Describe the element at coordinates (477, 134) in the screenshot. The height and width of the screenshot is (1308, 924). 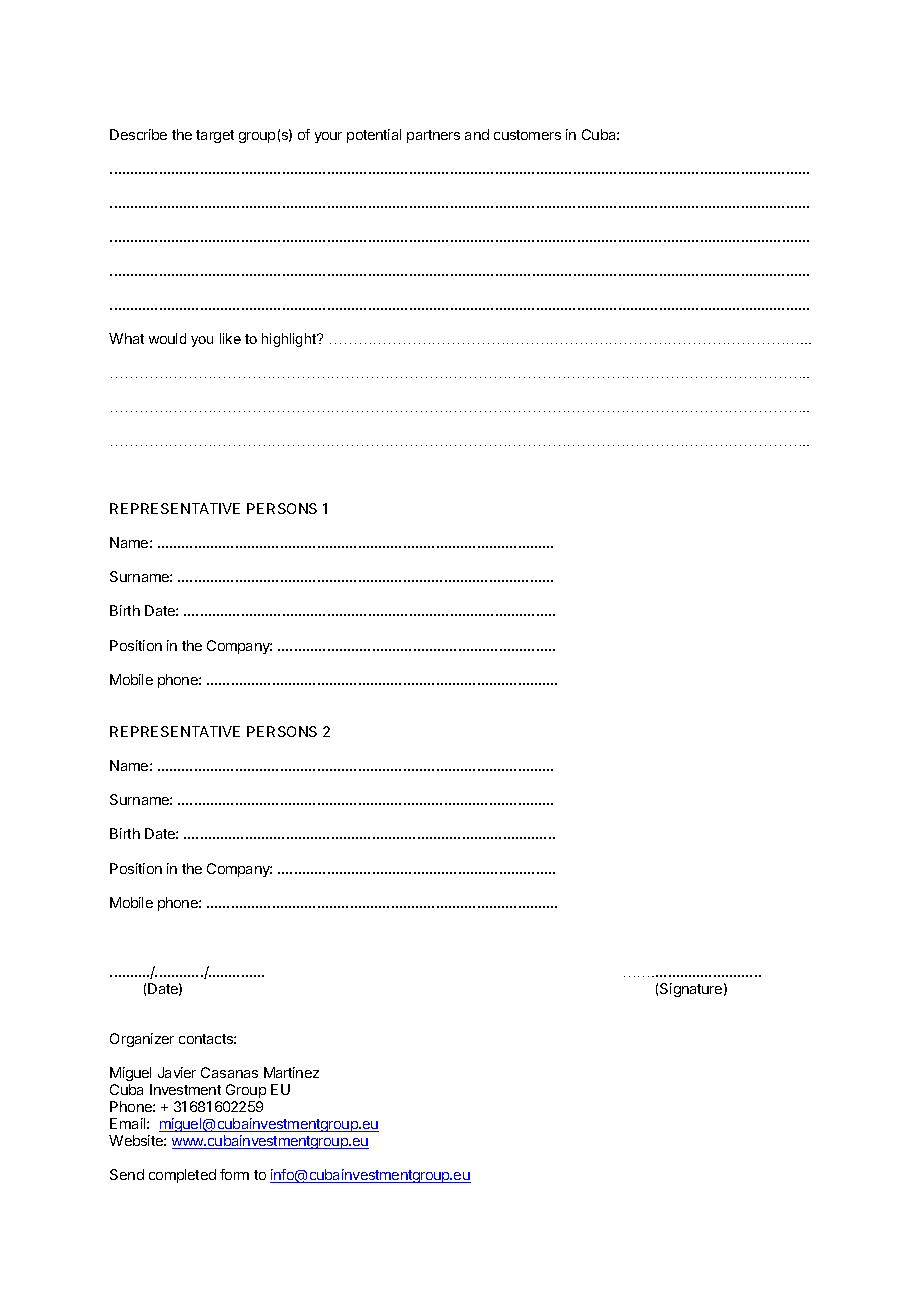
I see `and` at that location.
